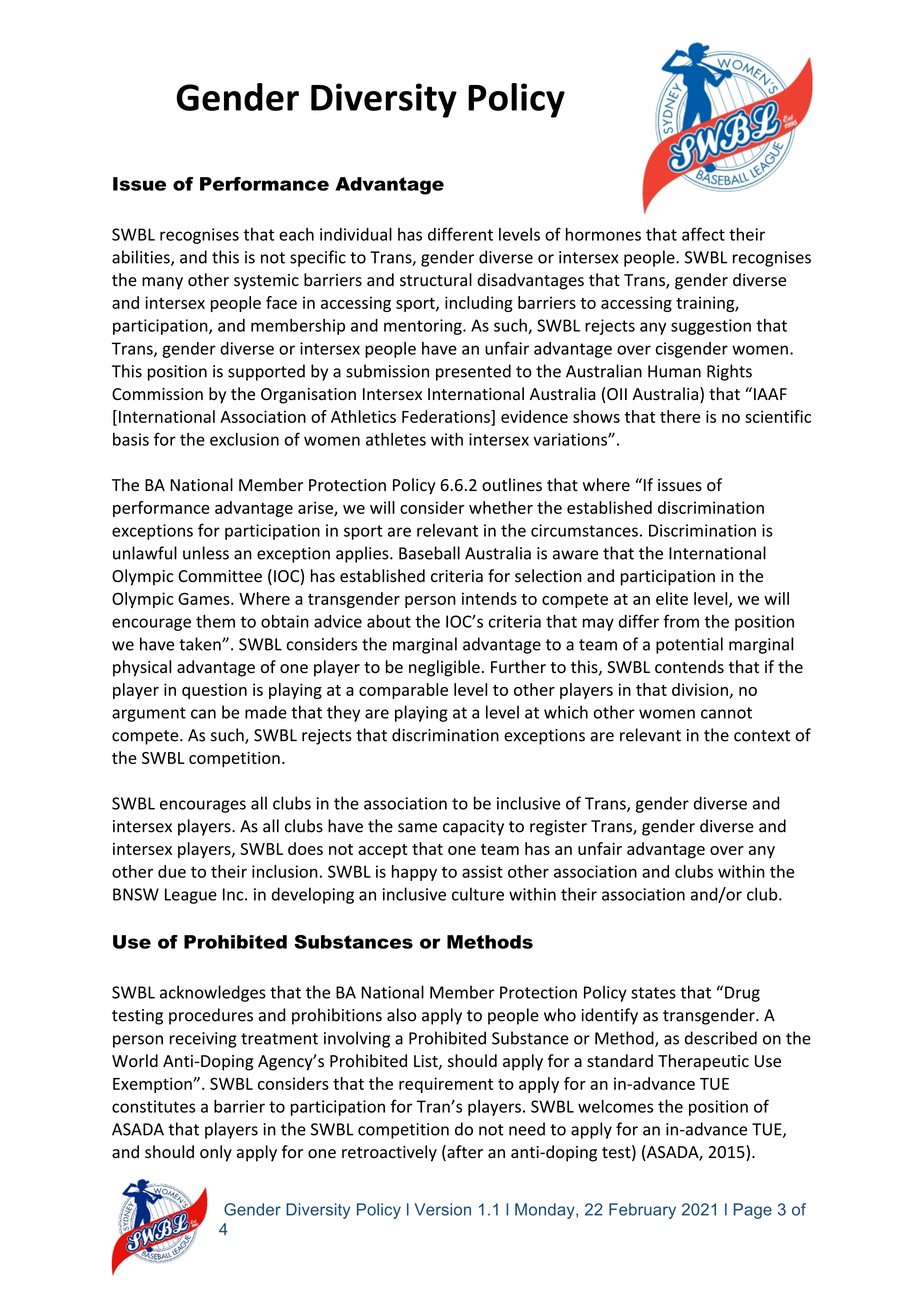 Image resolution: width=924 pixels, height=1308 pixels. What do you see at coordinates (680, 416) in the image?
I see `there` at bounding box center [680, 416].
